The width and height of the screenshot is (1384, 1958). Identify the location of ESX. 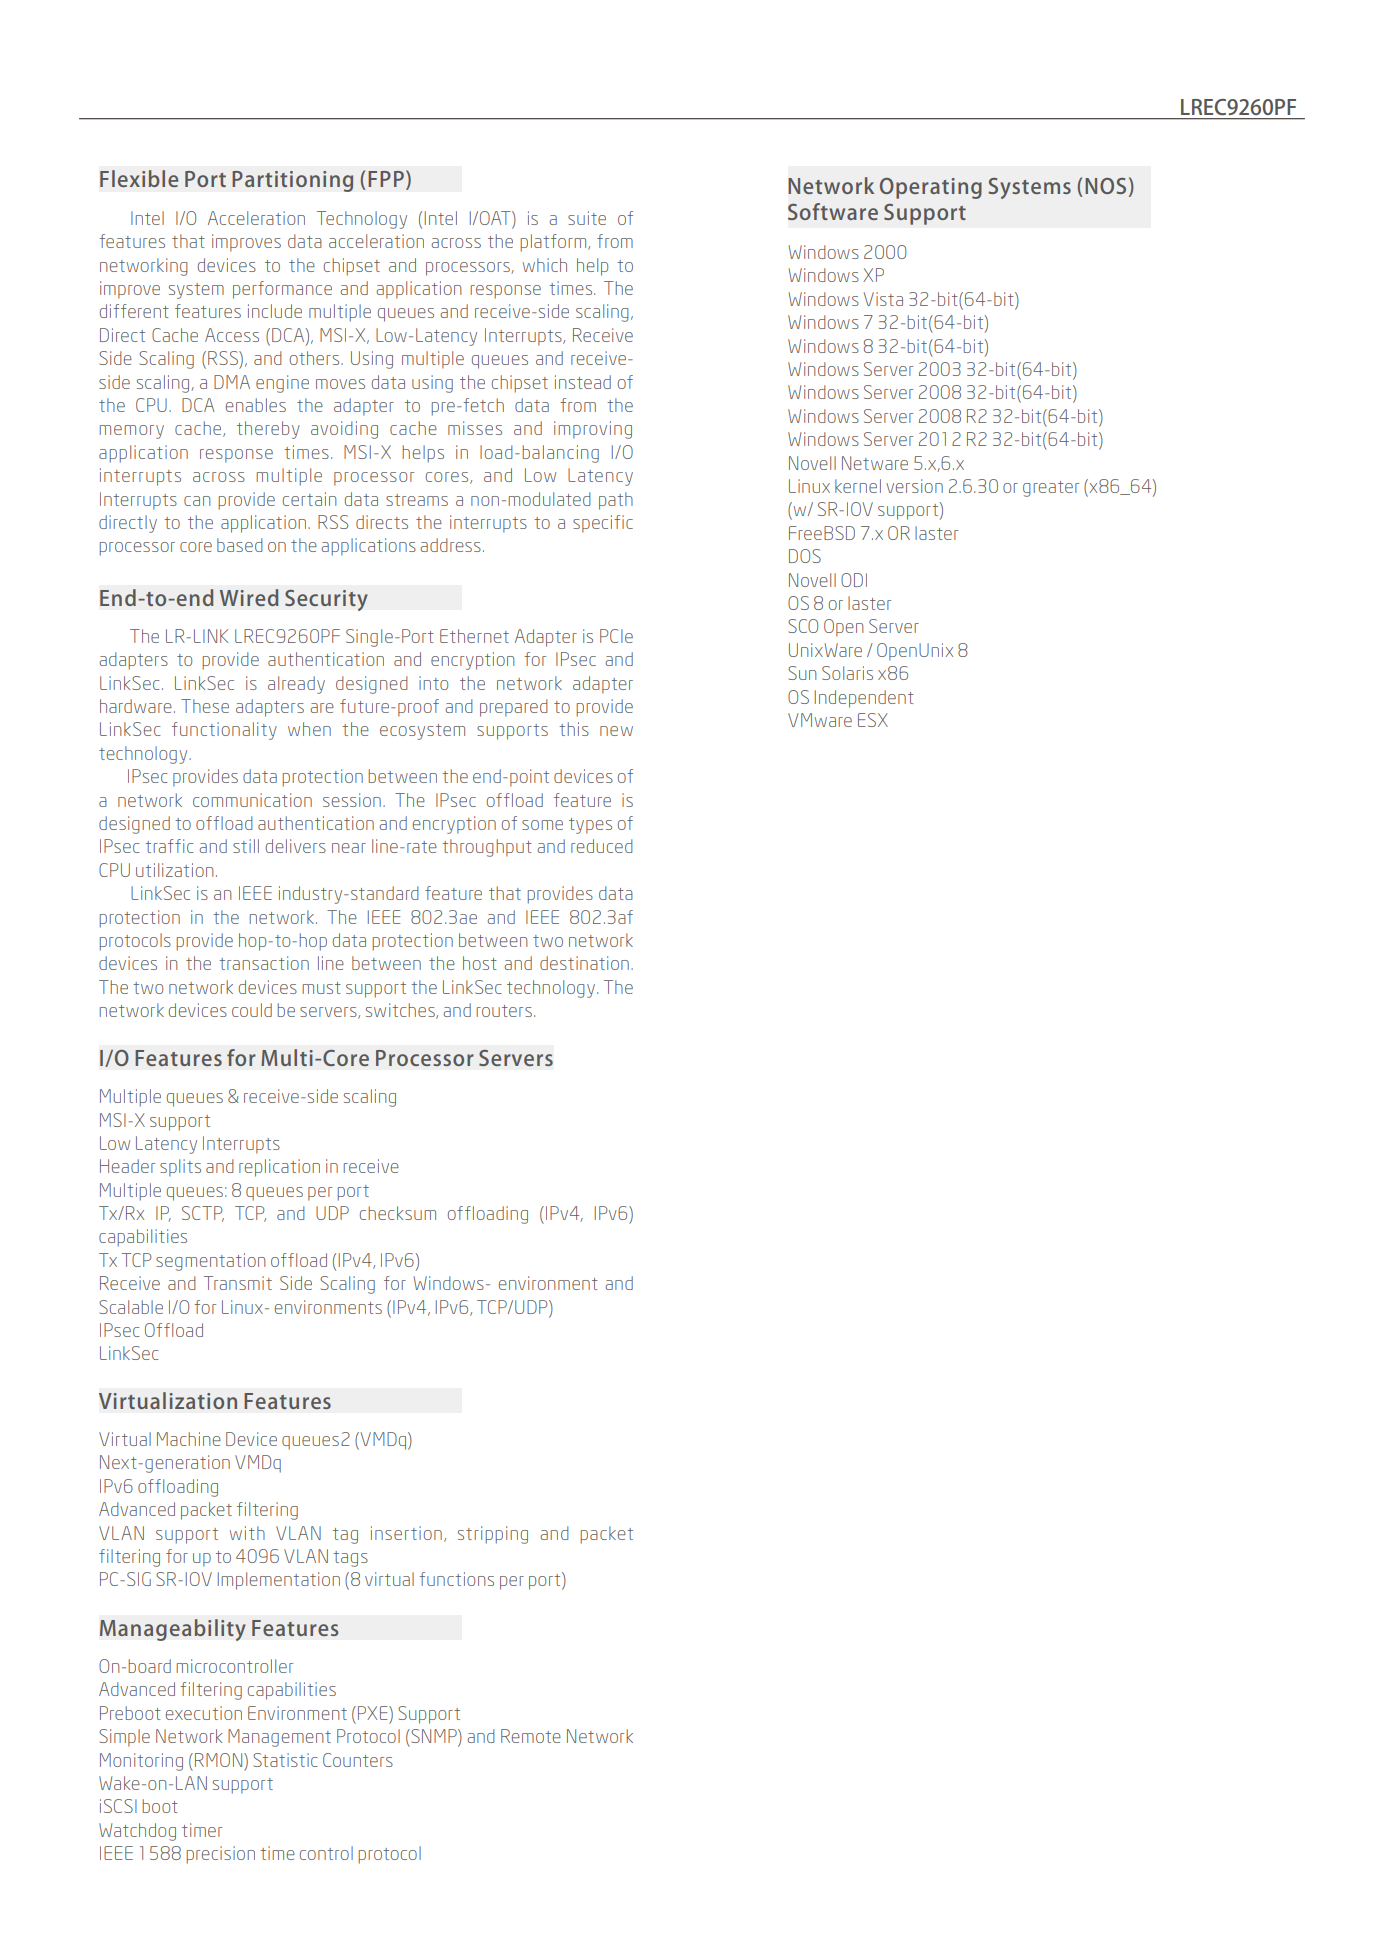
(873, 720).
